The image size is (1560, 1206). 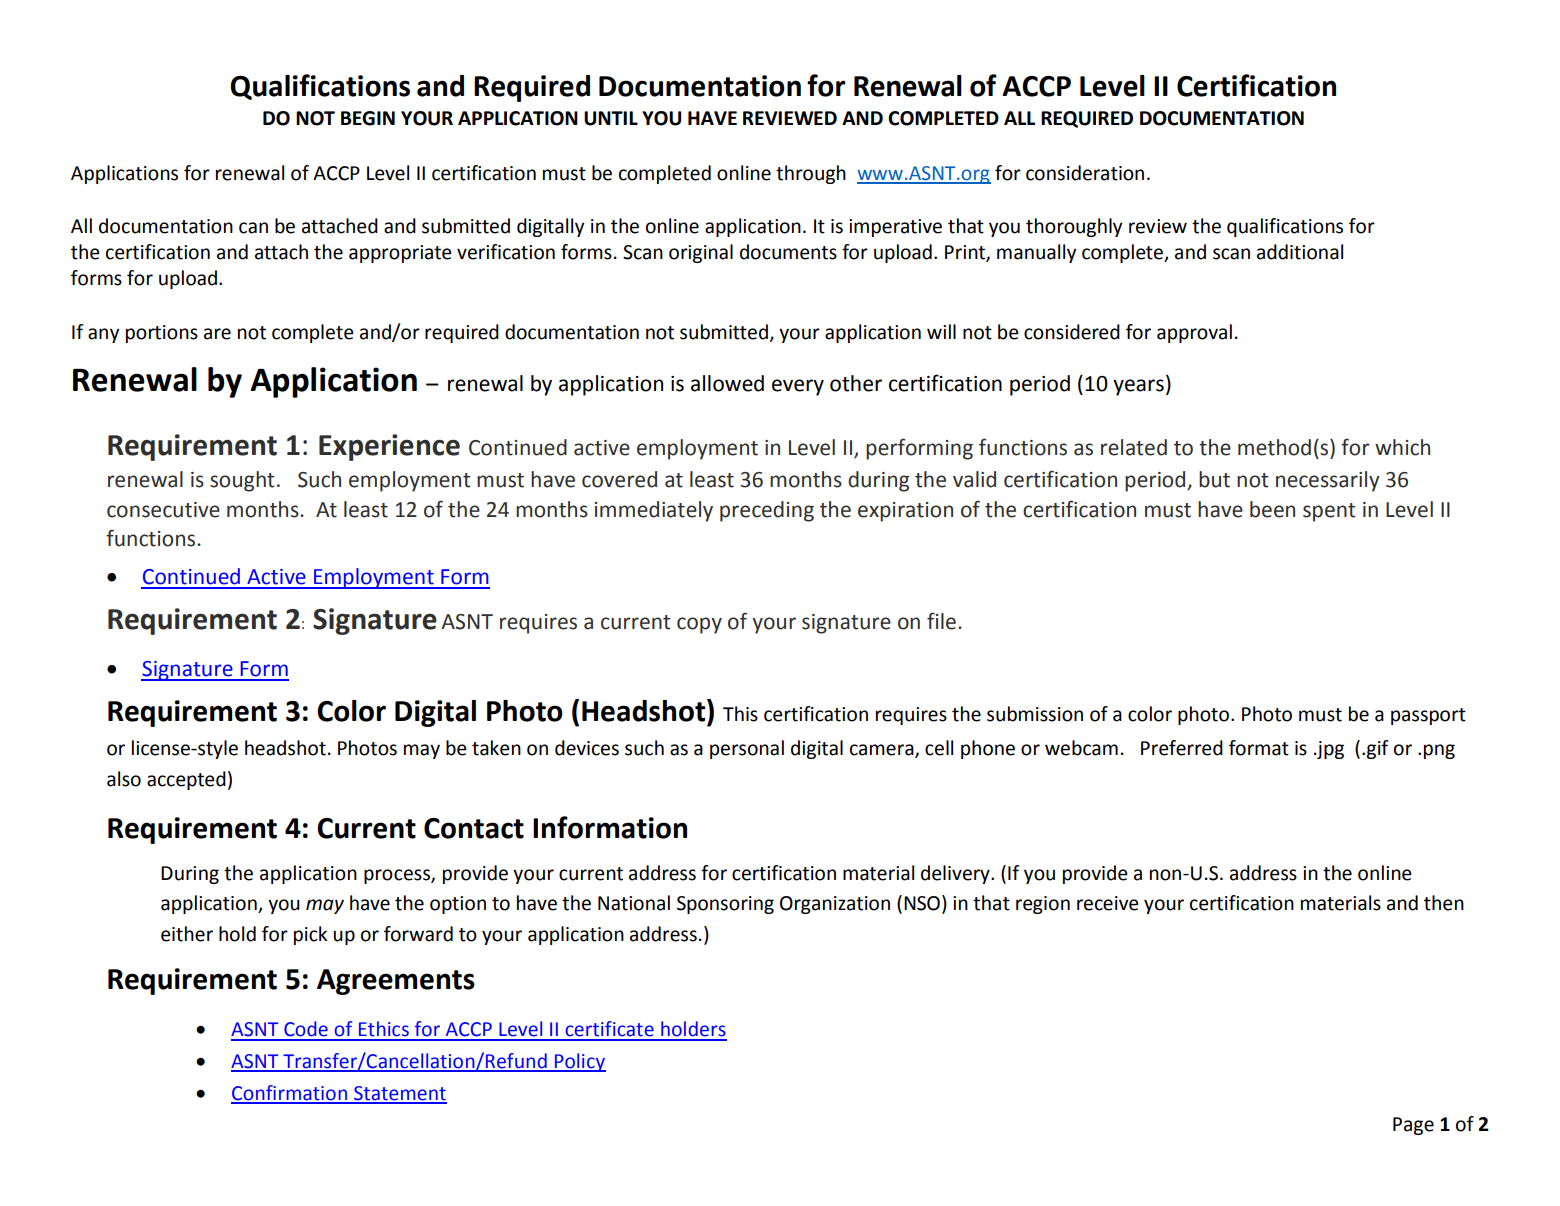 I want to click on through, so click(x=811, y=174).
